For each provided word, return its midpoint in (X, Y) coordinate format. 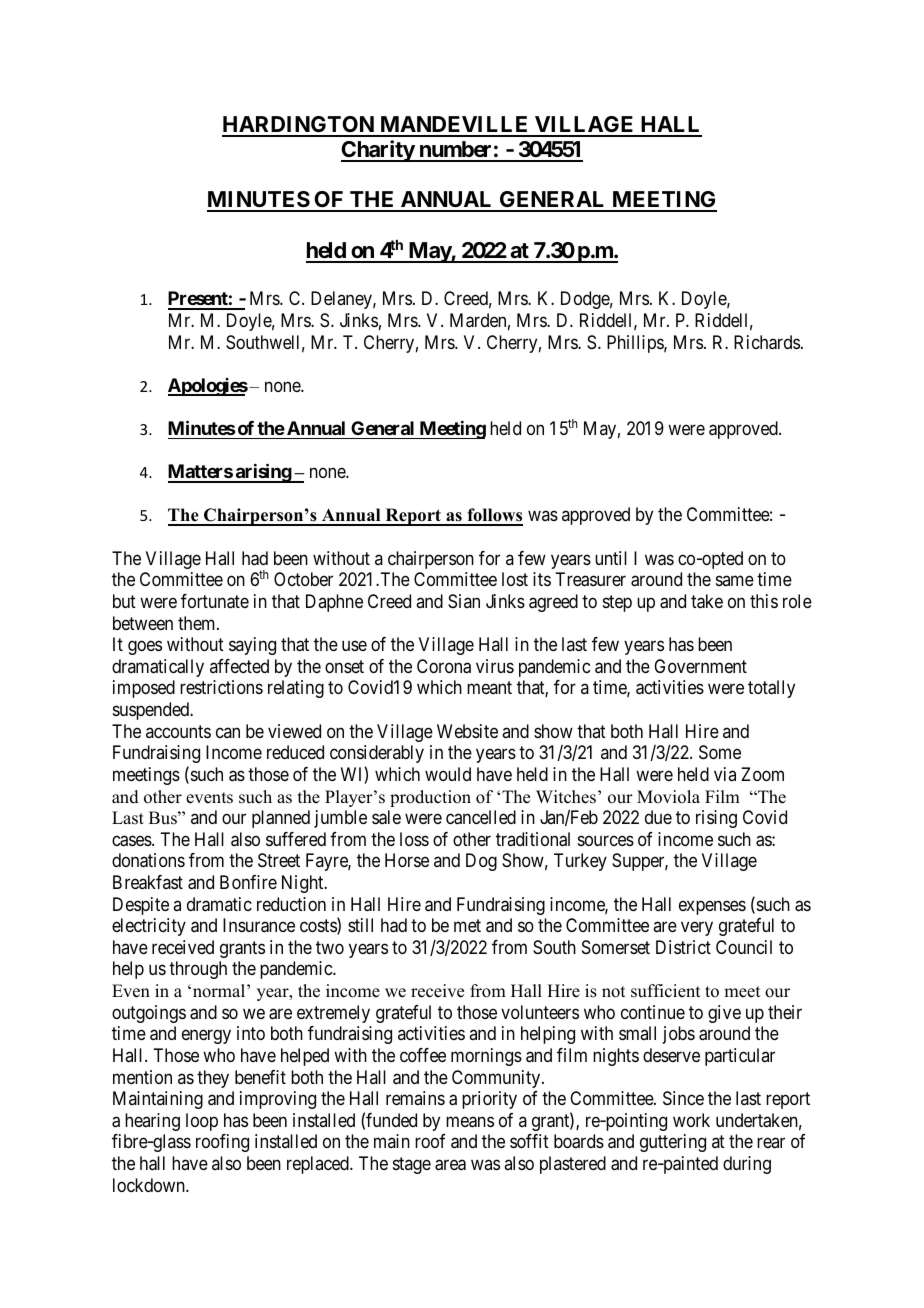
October (303, 579)
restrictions (221, 687)
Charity (378, 151)
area (450, 1165)
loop (202, 1122)
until (611, 558)
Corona (444, 666)
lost (515, 579)
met (467, 925)
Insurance (259, 925)
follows (494, 516)
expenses (712, 907)
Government (700, 666)
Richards (767, 342)
